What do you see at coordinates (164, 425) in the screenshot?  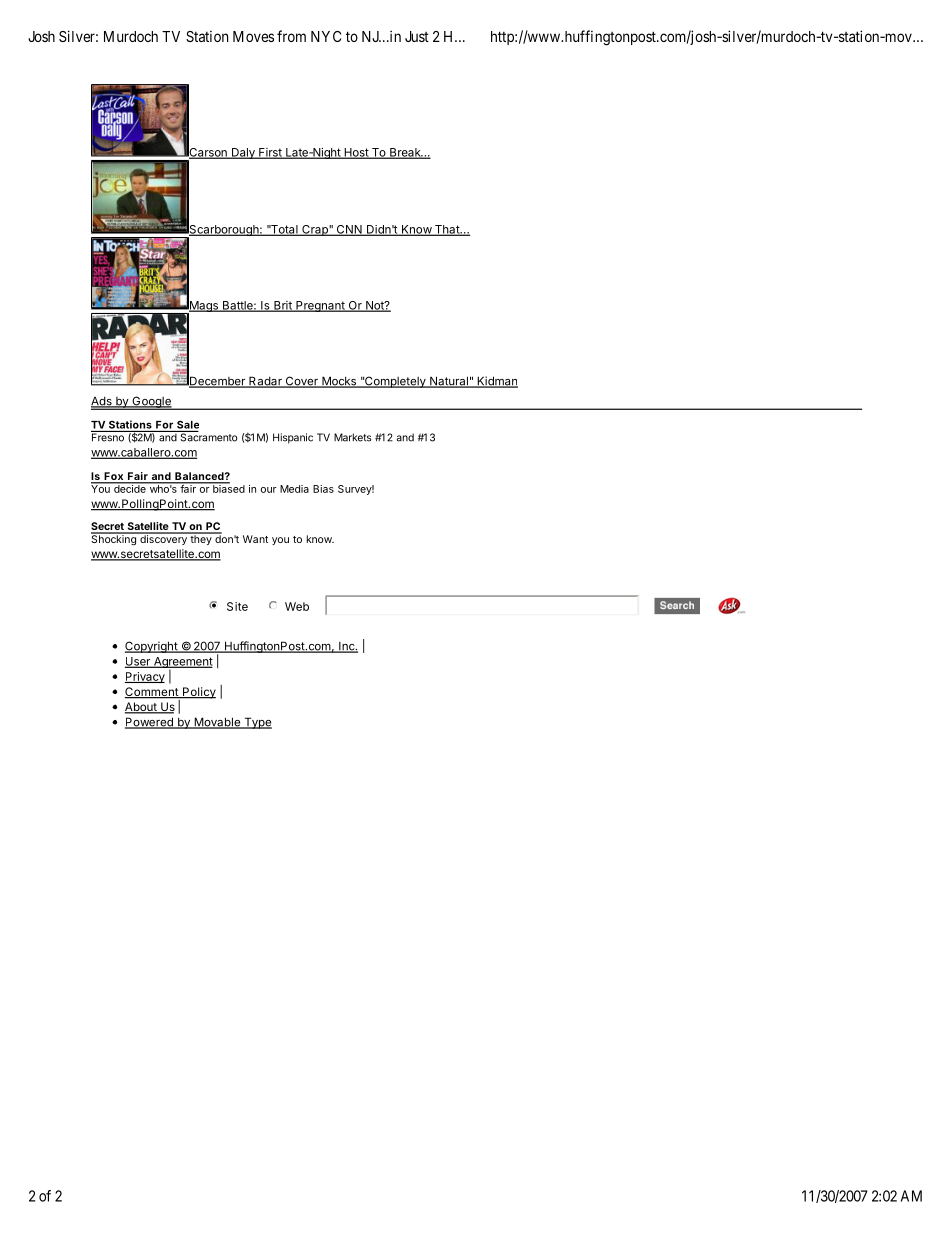 I see `For` at bounding box center [164, 425].
